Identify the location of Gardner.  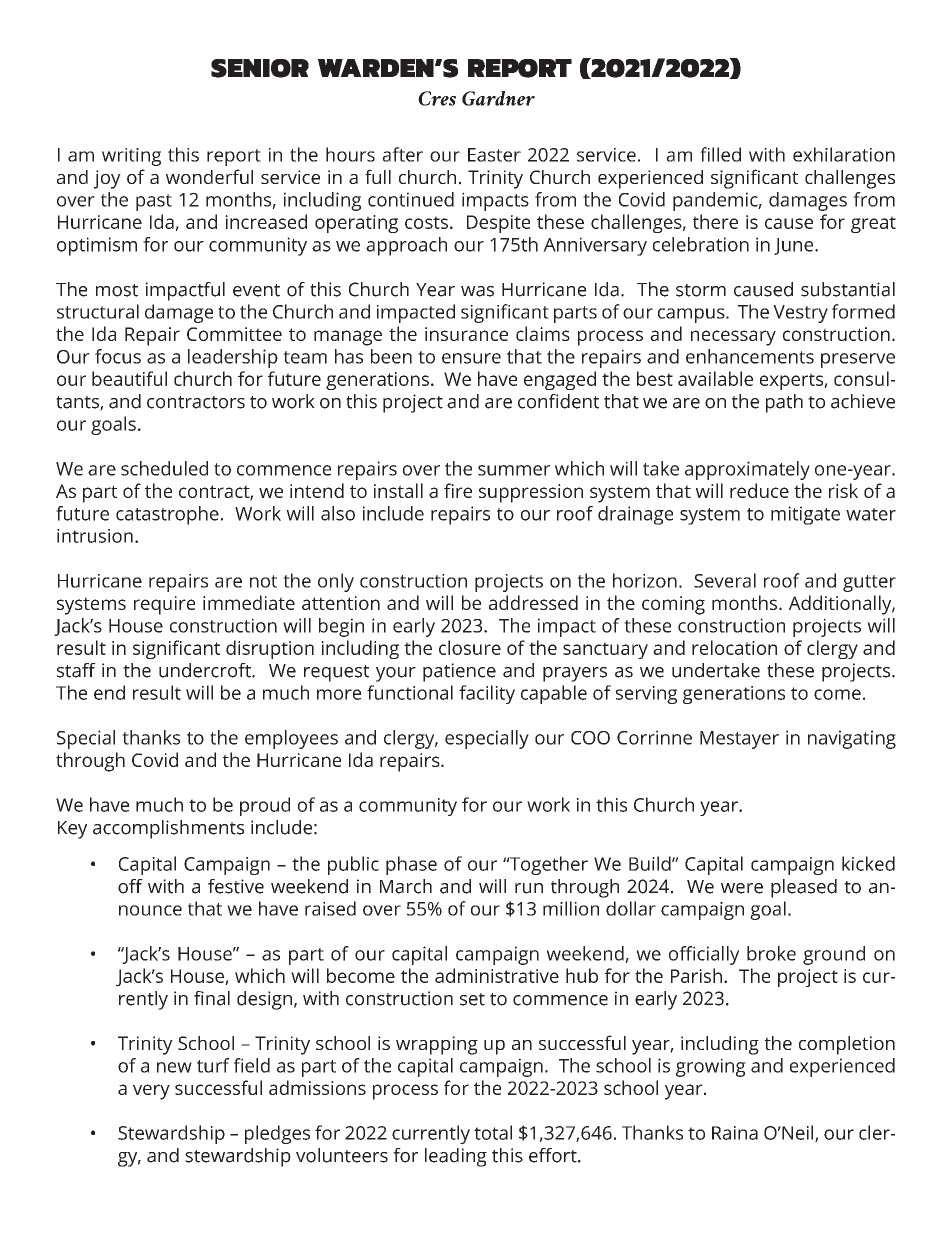
(498, 98).
